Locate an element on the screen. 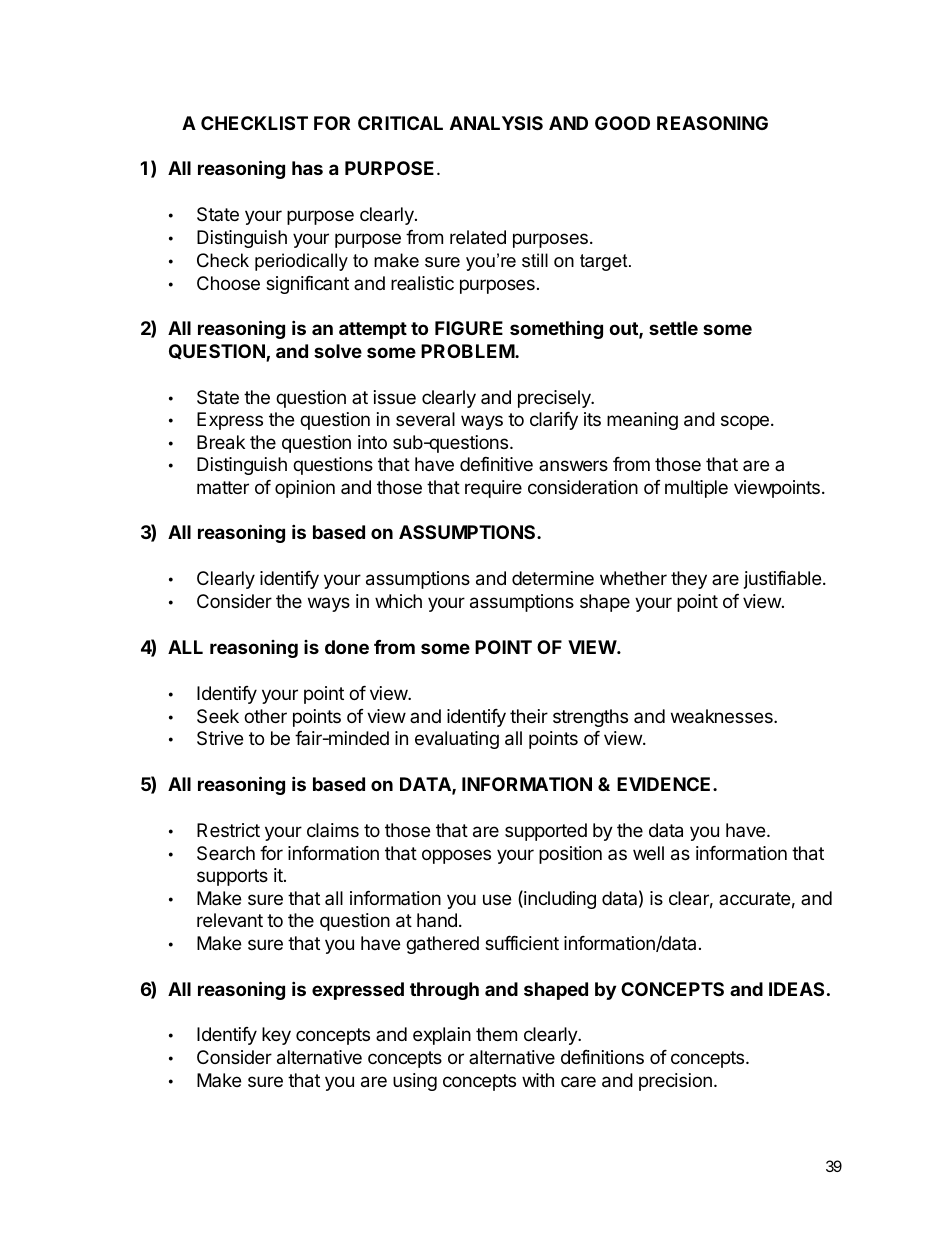 This screenshot has width=952, height=1233. determine is located at coordinates (553, 578).
